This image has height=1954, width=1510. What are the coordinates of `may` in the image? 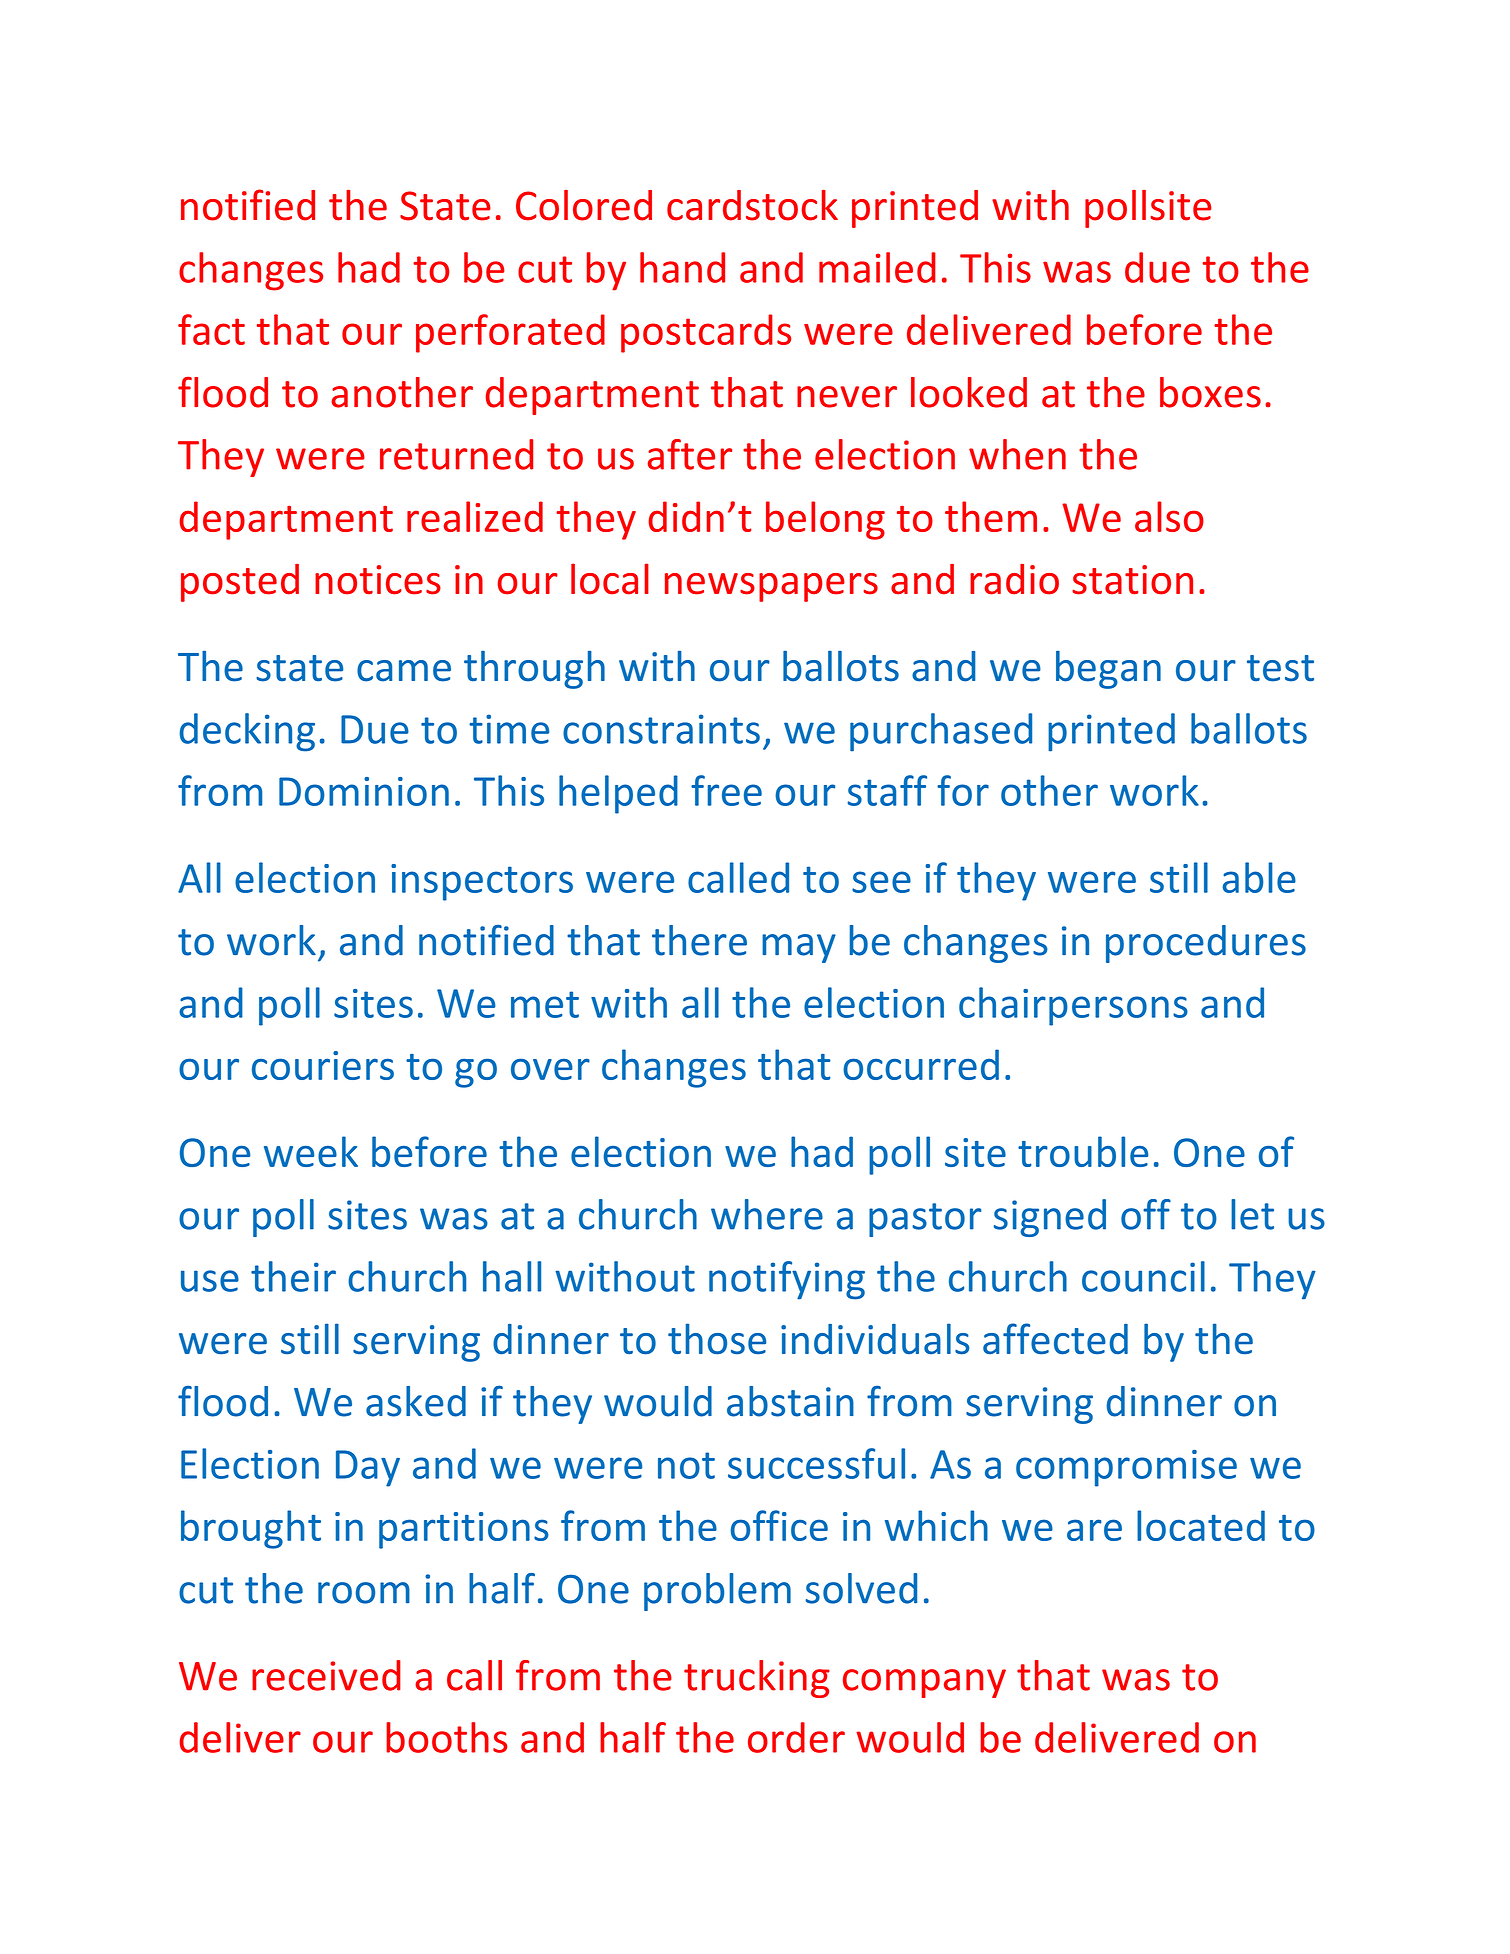 It's located at (799, 948).
